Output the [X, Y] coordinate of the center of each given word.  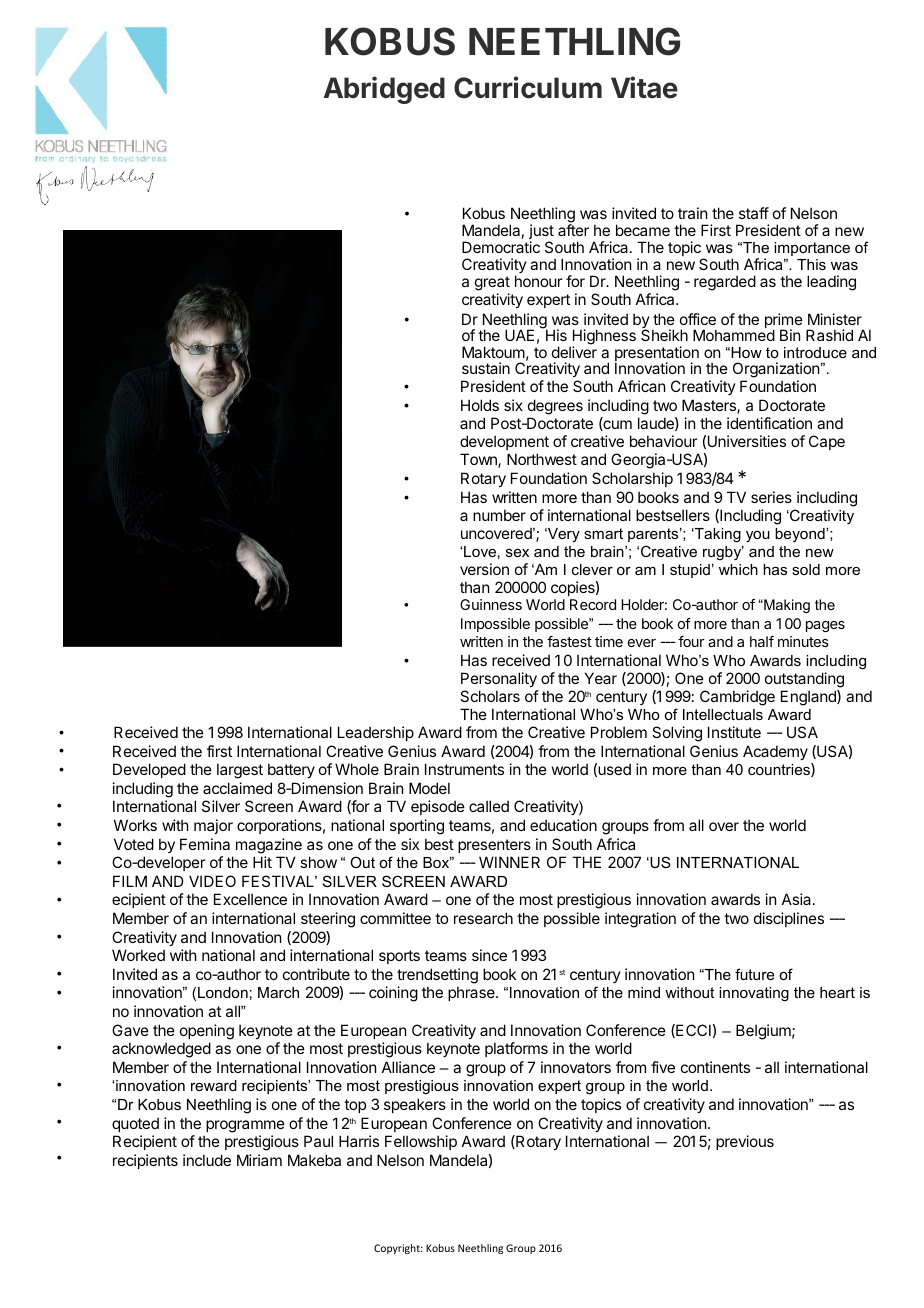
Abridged [384, 90]
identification [769, 423]
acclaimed [237, 788]
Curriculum [528, 87]
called [489, 806]
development [504, 442]
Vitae [644, 87]
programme [245, 1126]
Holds [480, 405]
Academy [775, 752]
